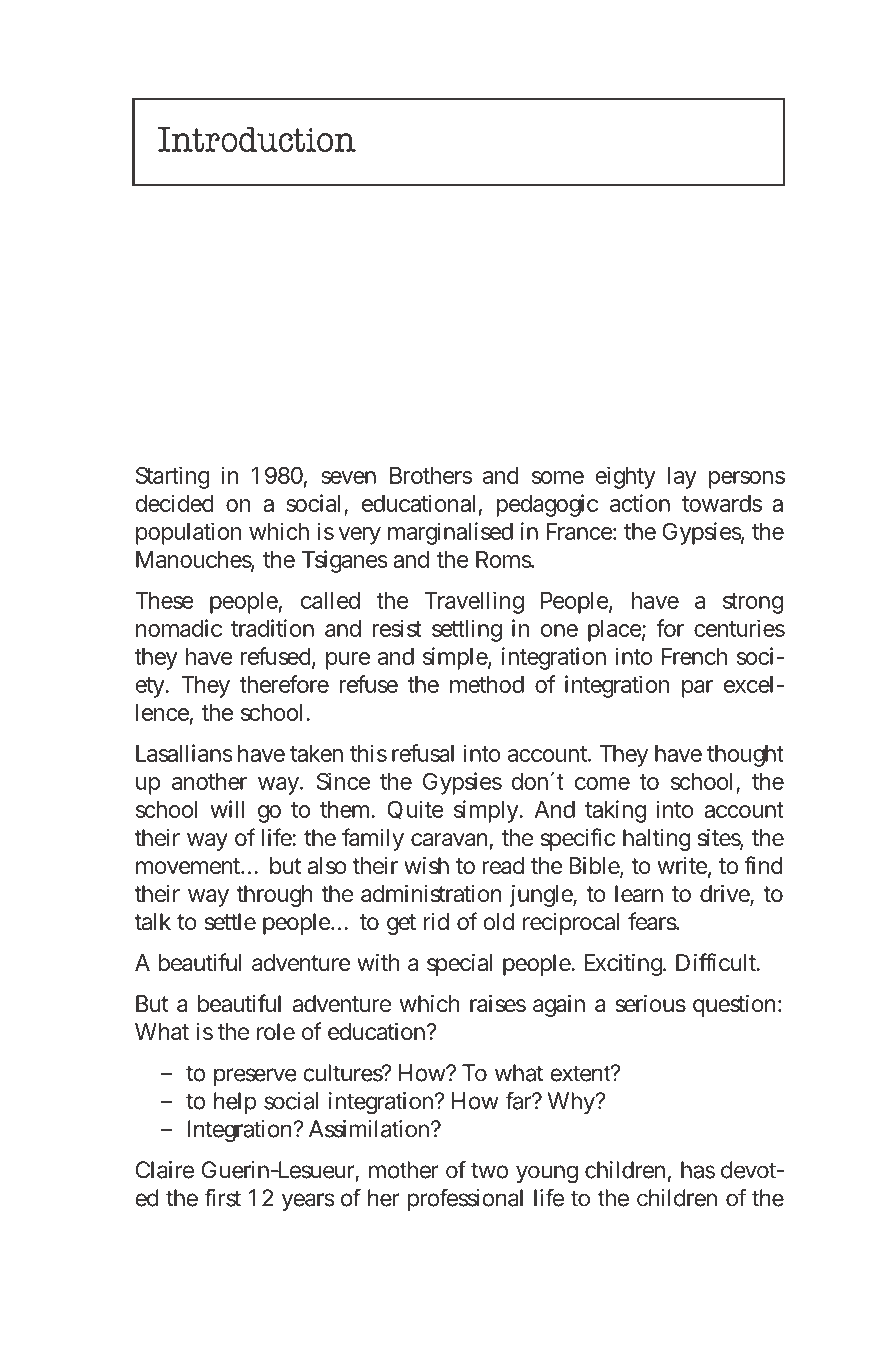 This screenshot has height=1372, width=880. I want to click on settle, so click(230, 922).
